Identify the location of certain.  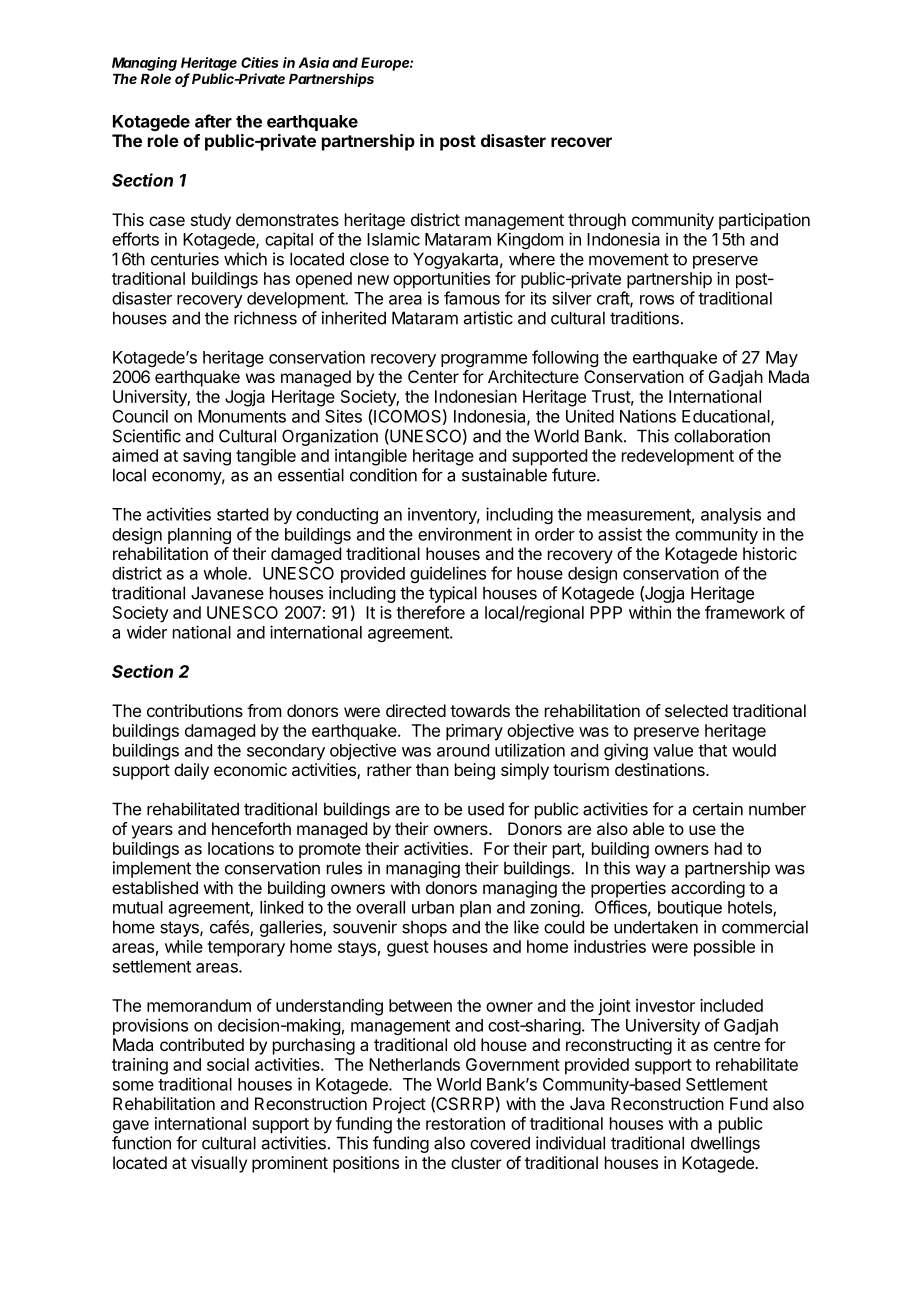
(718, 809).
